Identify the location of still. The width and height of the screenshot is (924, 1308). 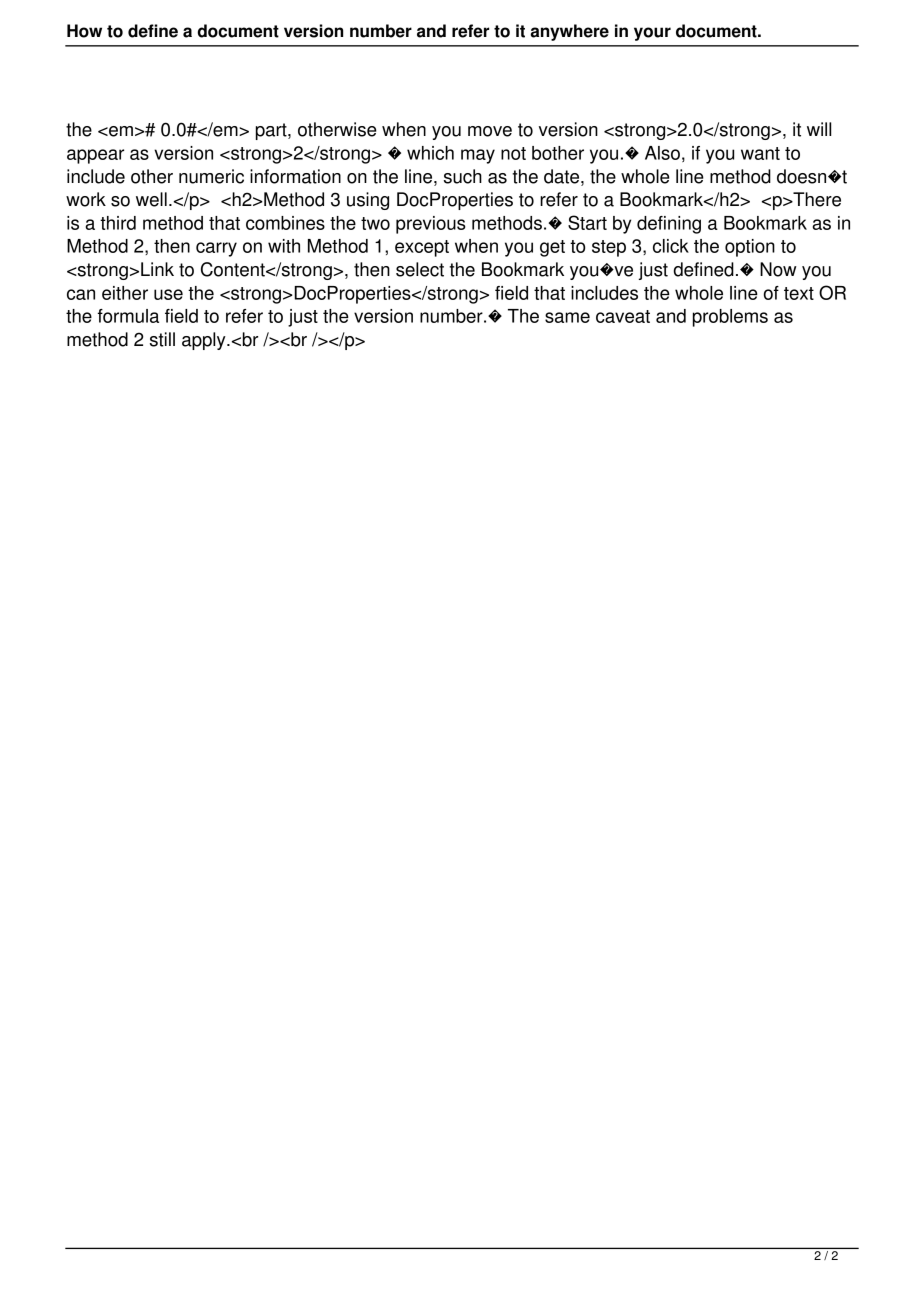
(162, 339).
